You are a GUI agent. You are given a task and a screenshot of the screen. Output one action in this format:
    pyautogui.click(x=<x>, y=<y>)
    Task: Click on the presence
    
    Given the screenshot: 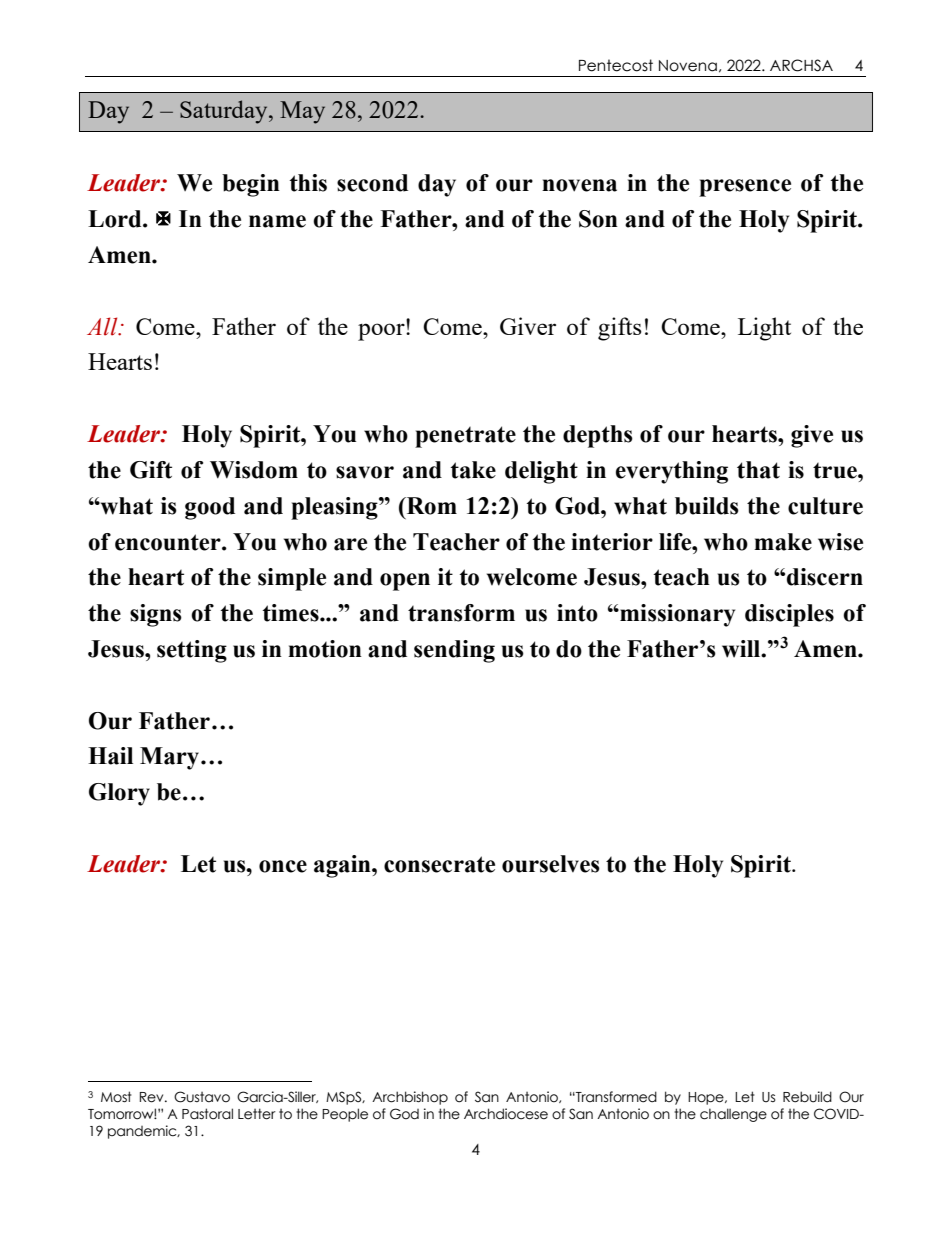 What is the action you would take?
    pyautogui.click(x=745, y=188)
